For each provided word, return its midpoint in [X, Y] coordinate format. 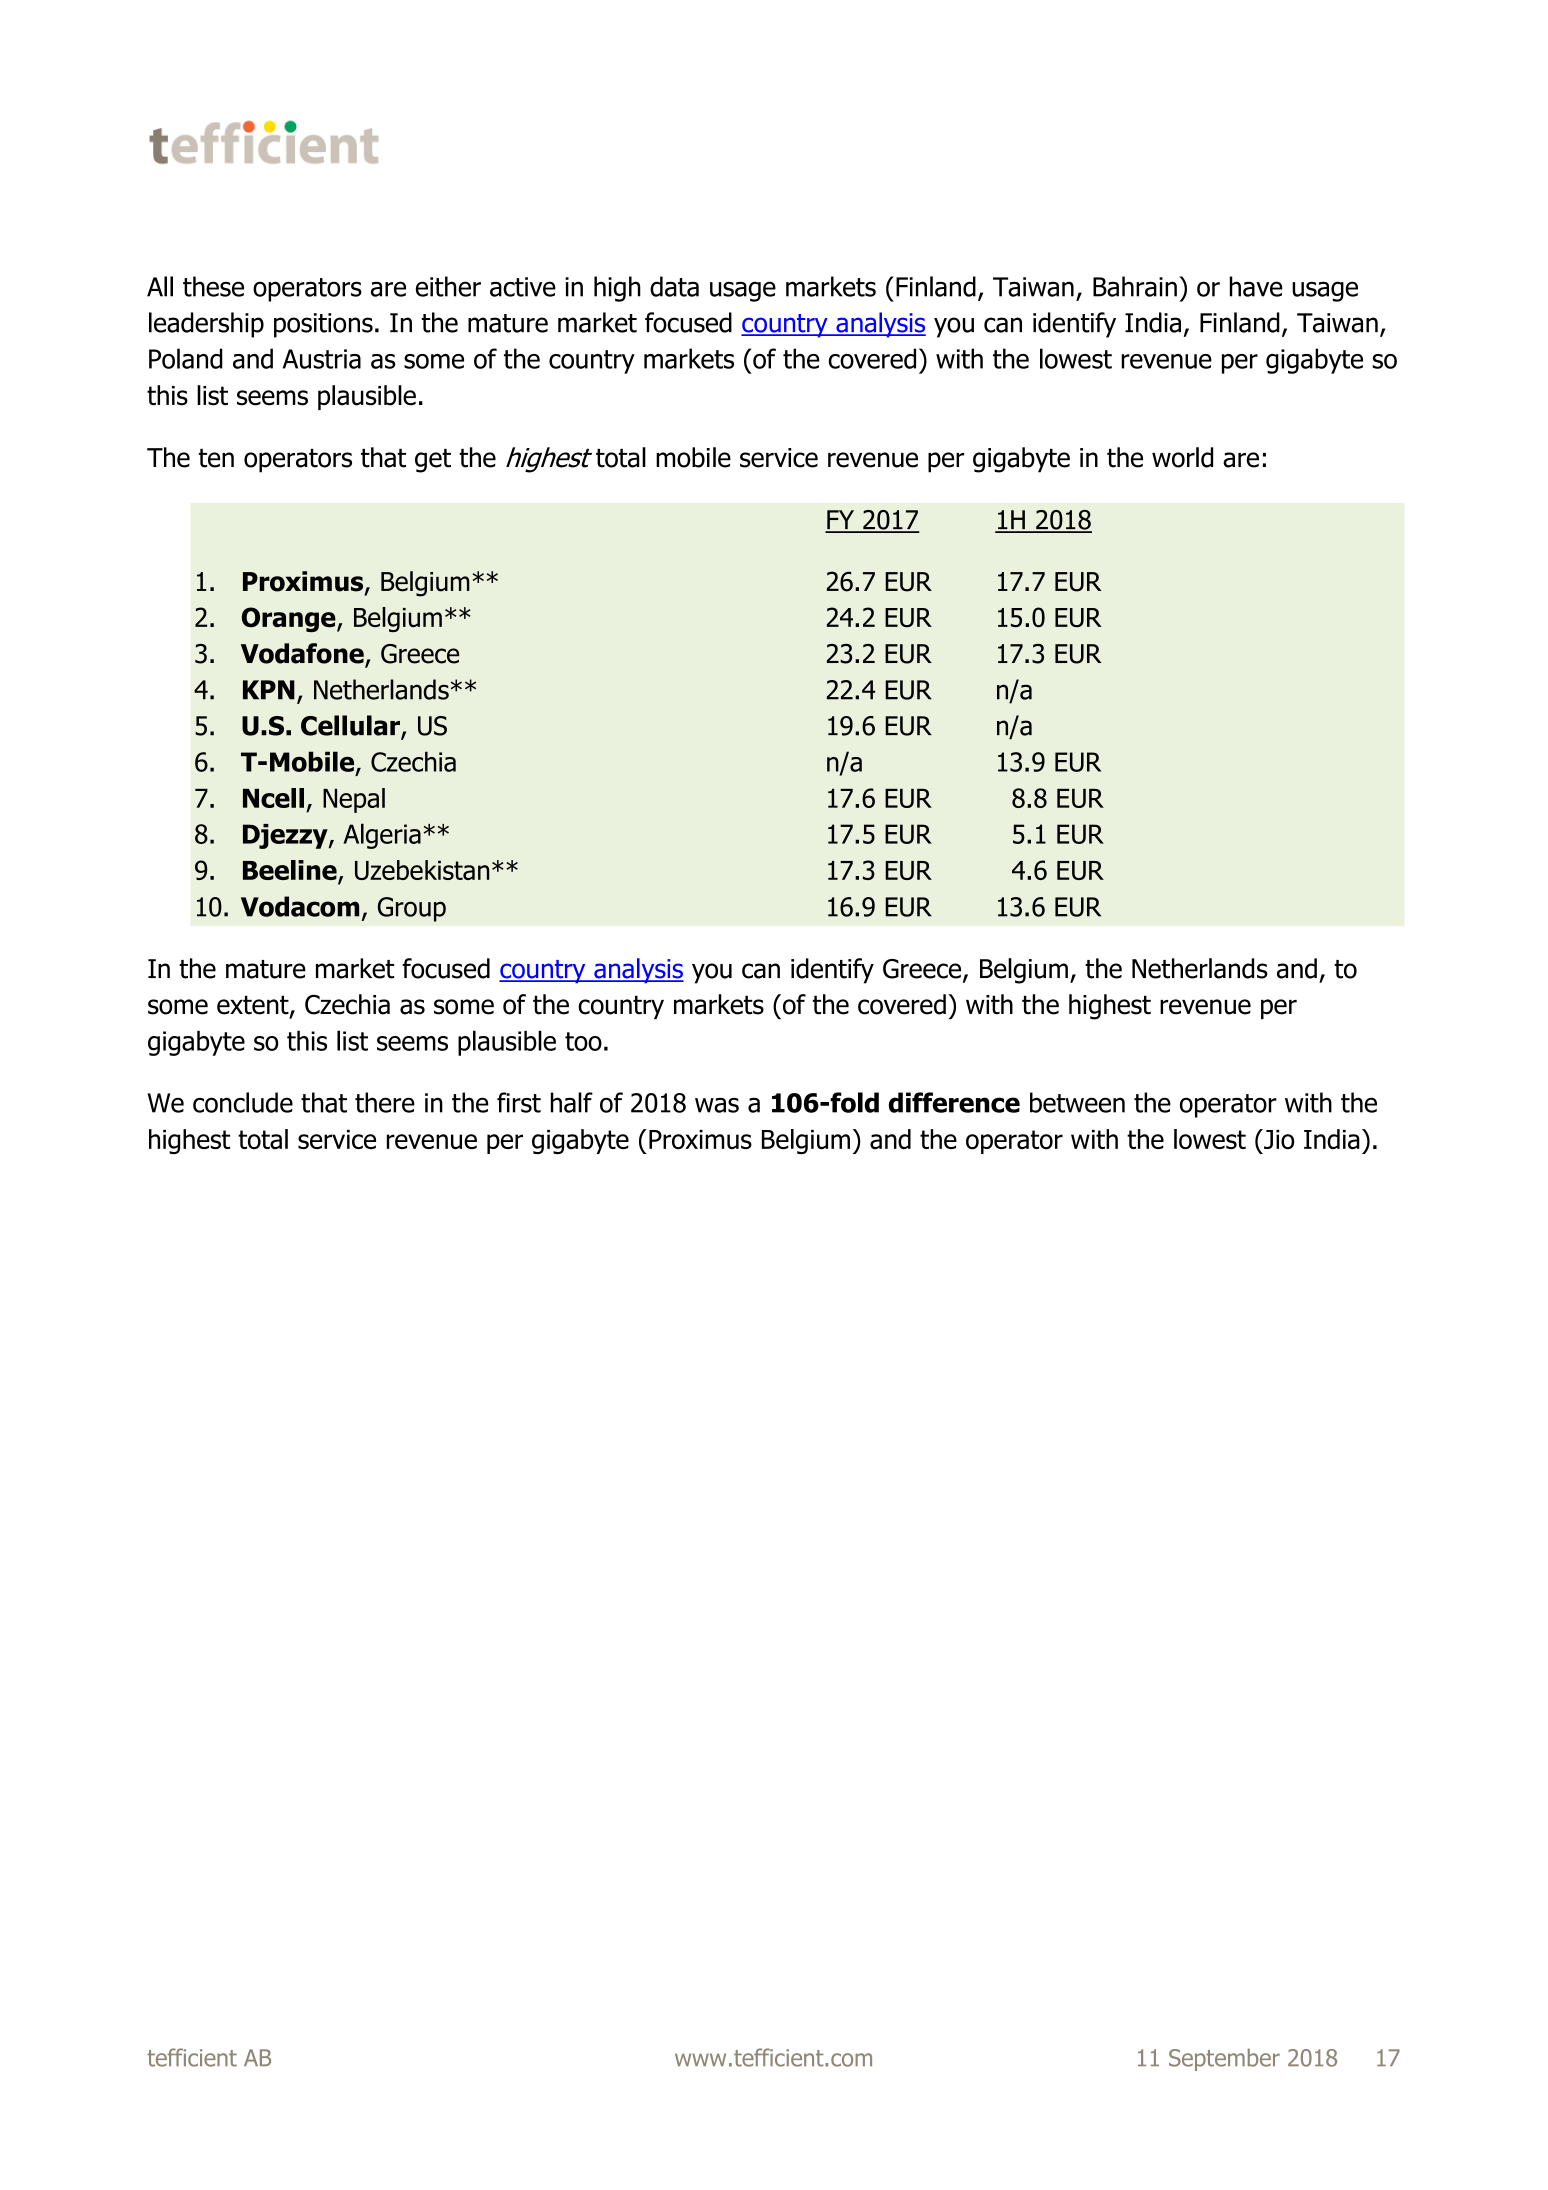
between [1077, 1102]
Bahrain [1135, 286]
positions [323, 325]
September [1224, 2059]
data [674, 286]
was [717, 1105]
